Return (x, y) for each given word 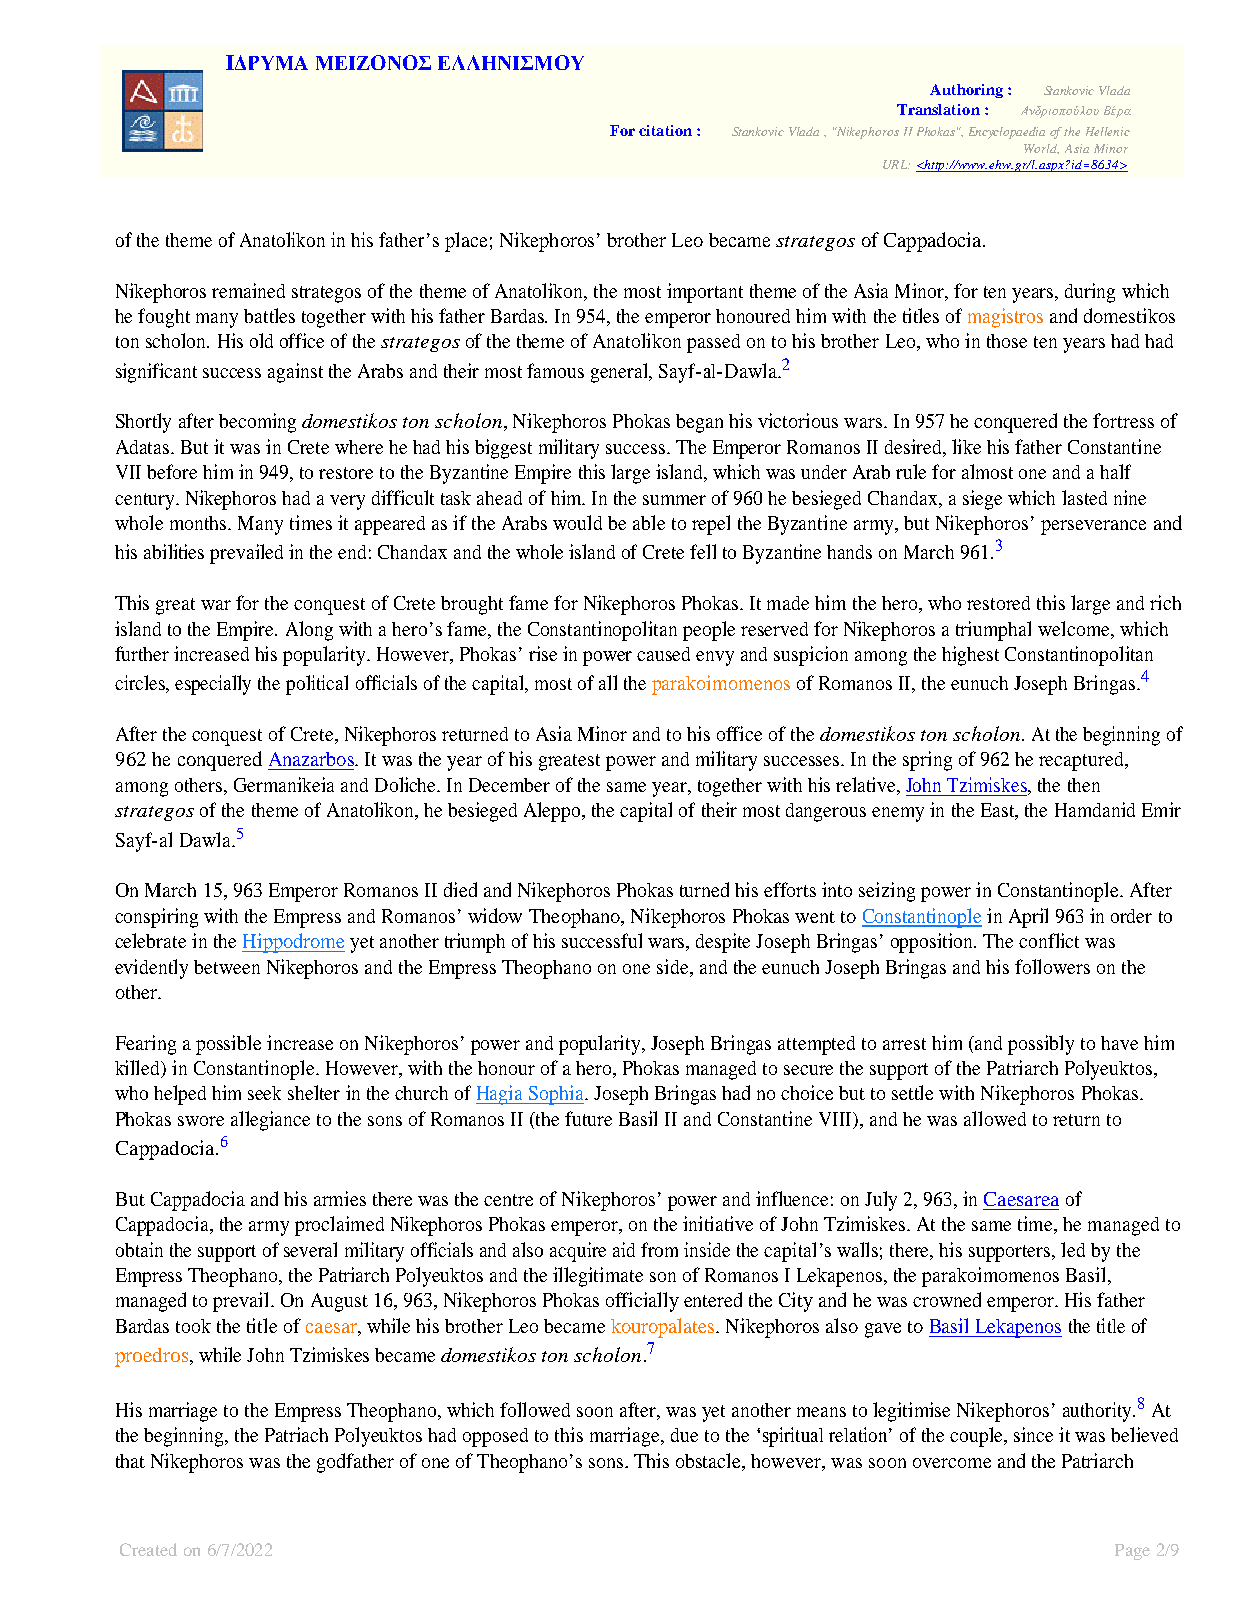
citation (665, 130)
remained (248, 290)
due (684, 1435)
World (1041, 149)
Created (148, 1549)
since (1033, 1434)
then (1084, 785)
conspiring (156, 918)
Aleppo (553, 812)
